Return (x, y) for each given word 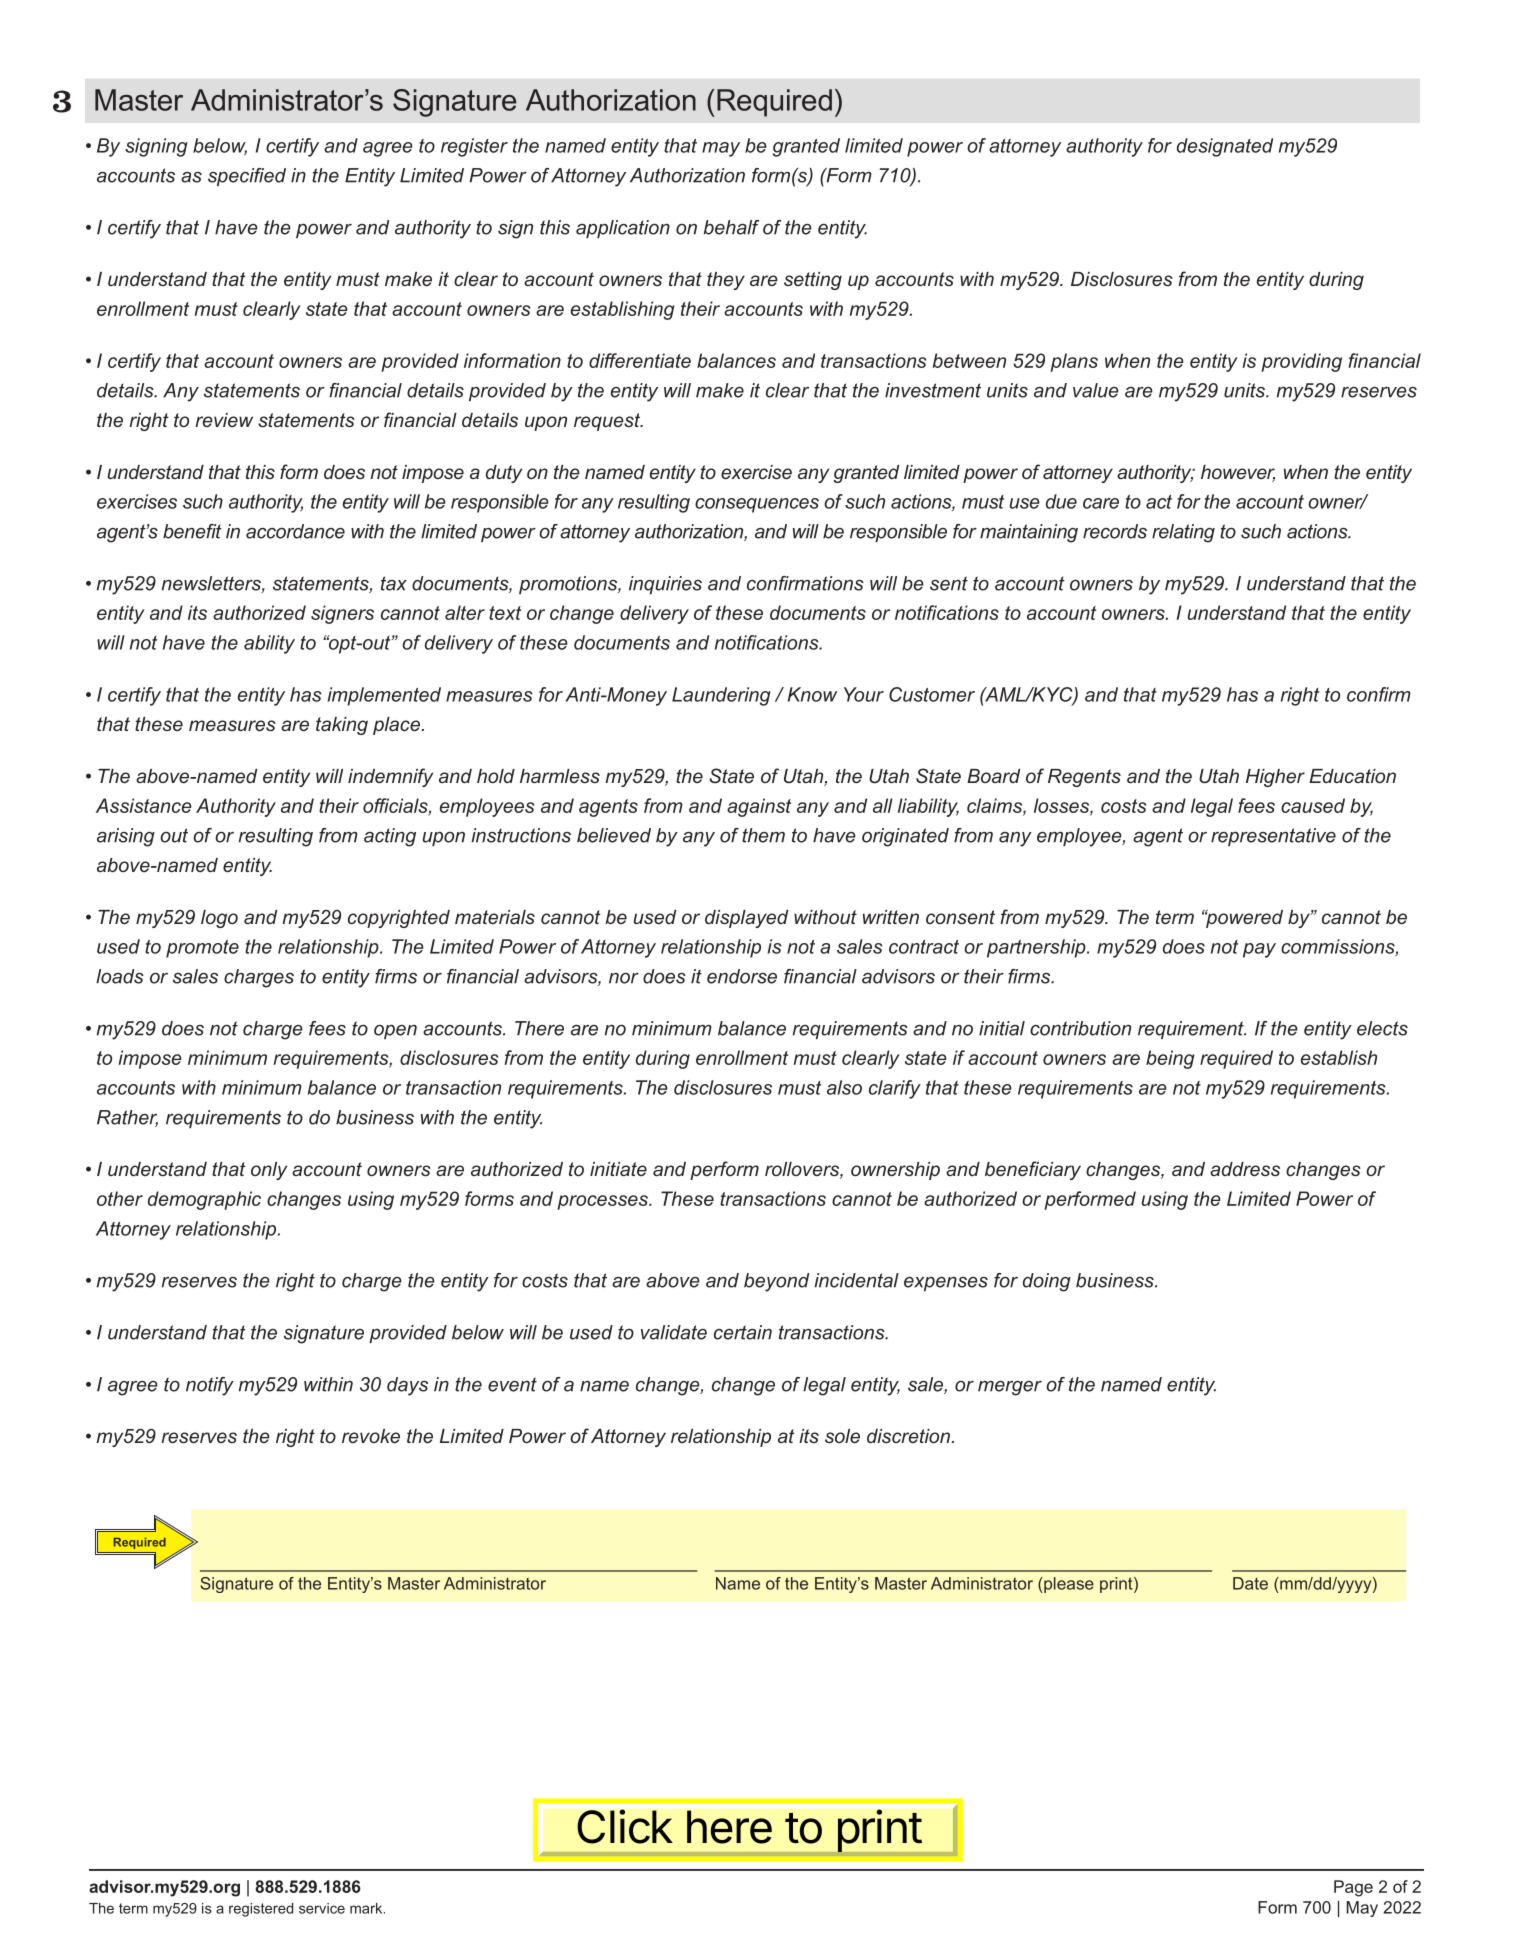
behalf (731, 227)
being (1170, 1059)
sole (842, 1436)
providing (1301, 362)
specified (247, 177)
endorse (742, 976)
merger (1010, 1388)
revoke (371, 1436)
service (322, 1908)
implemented (384, 696)
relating (1183, 533)
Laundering (721, 696)
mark (367, 1908)
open (395, 1032)
